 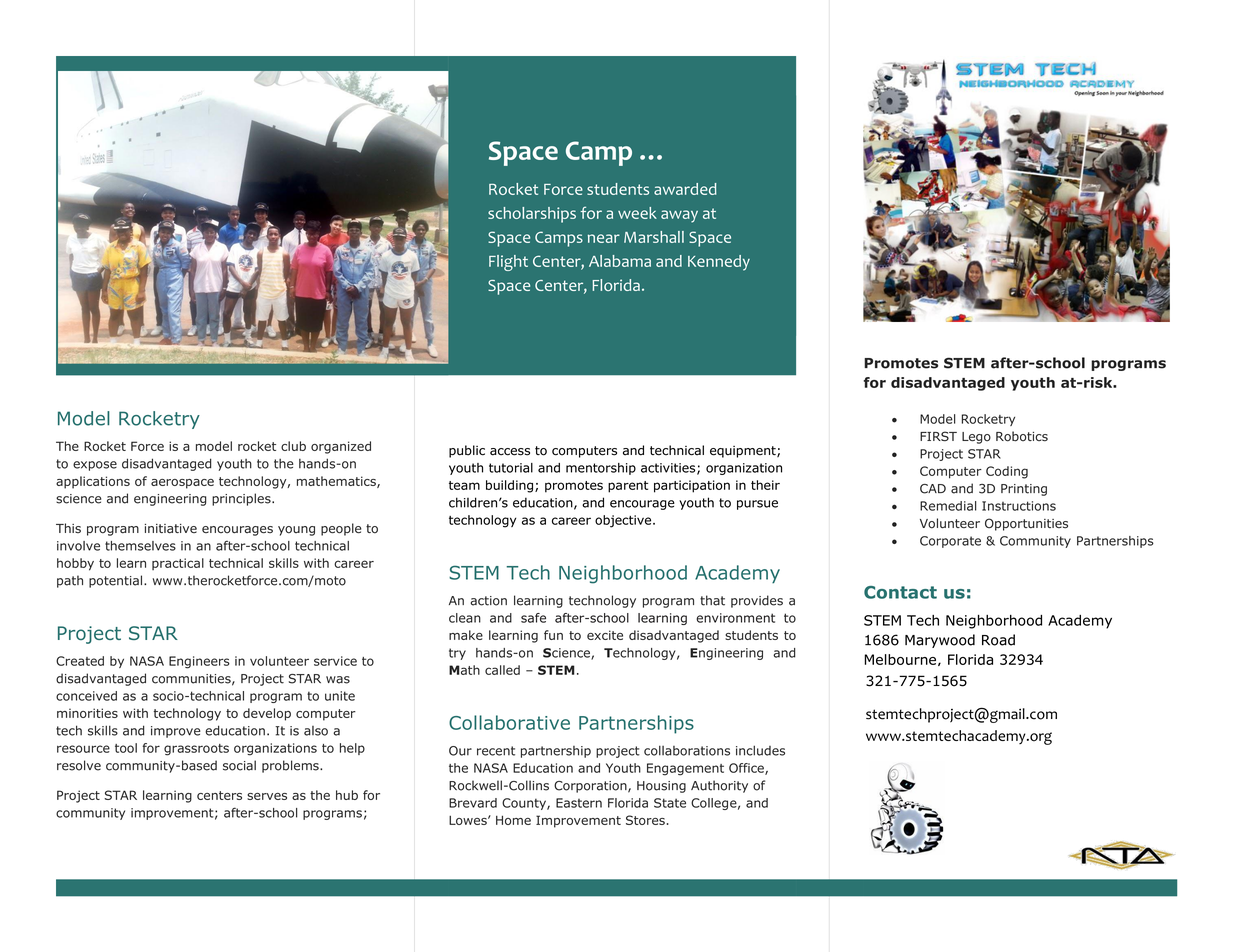 I want to click on Engineers, so click(x=199, y=662).
